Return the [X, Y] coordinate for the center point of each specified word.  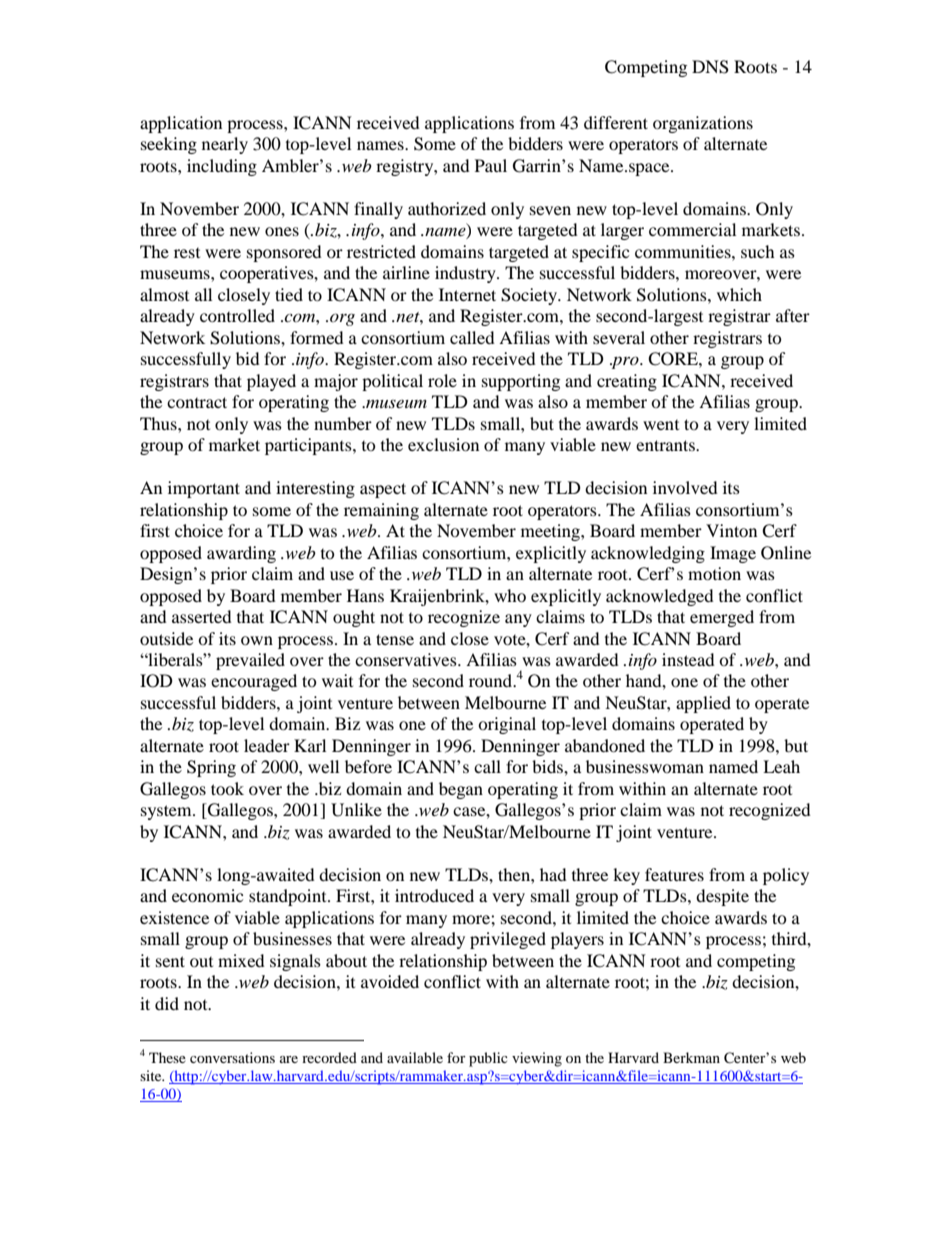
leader [267, 745]
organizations [703, 124]
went [661, 425]
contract [197, 402]
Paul [491, 165]
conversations [232, 1057]
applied [703, 704]
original [507, 725]
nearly [225, 145]
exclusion [443, 444]
